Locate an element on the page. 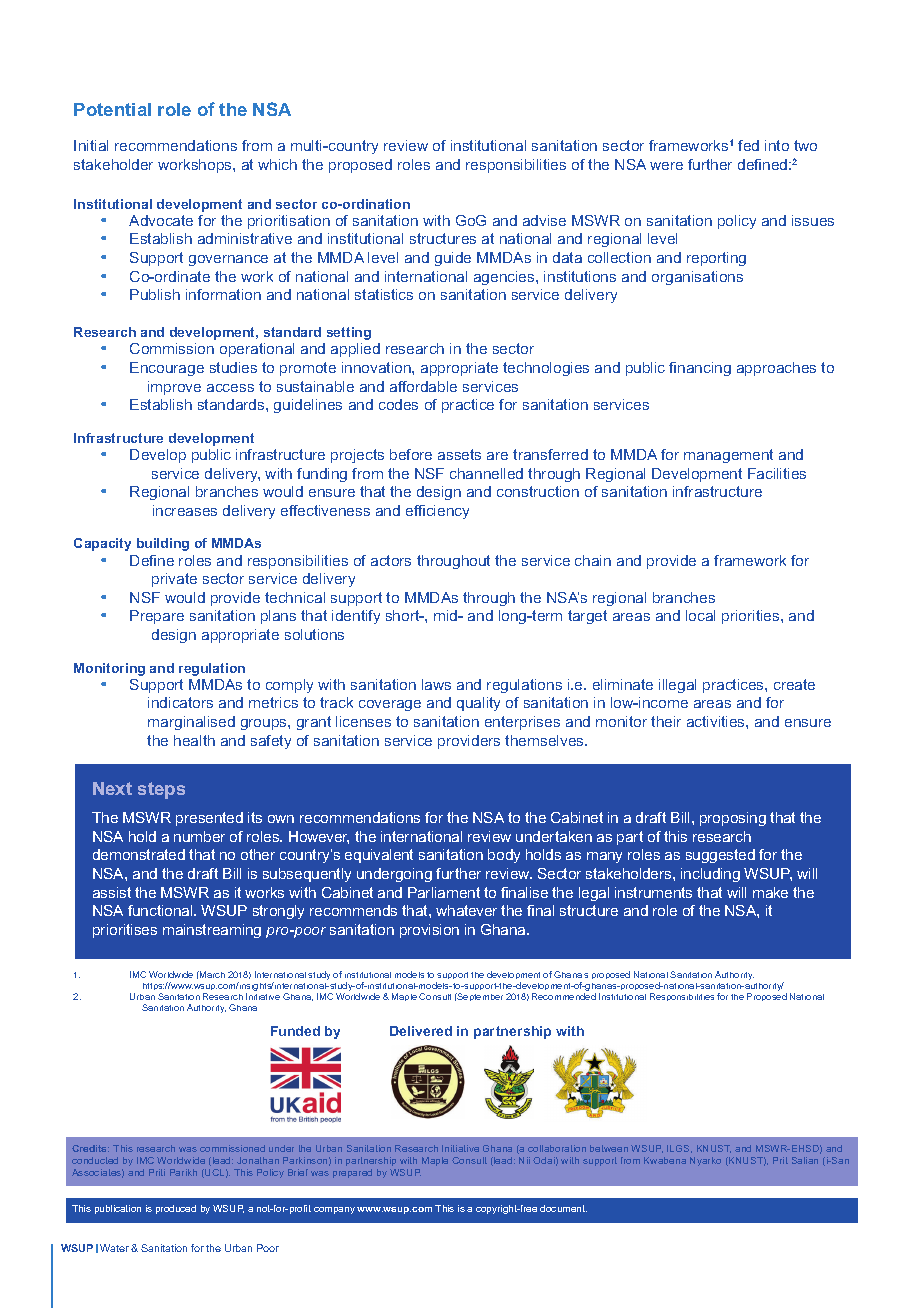 This page has width=924, height=1308. fed is located at coordinates (748, 145).
